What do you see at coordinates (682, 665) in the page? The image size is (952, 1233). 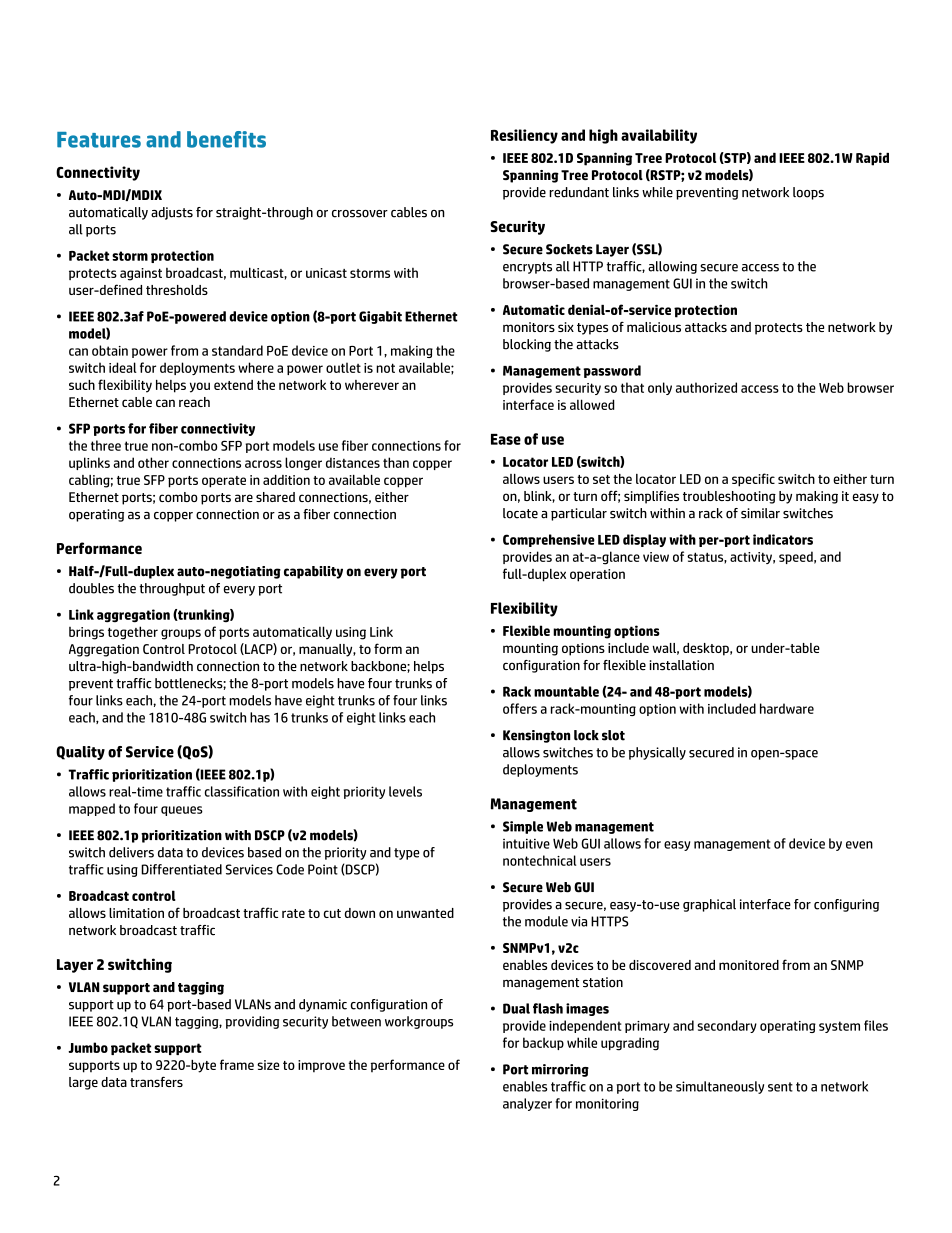 I see `installation` at bounding box center [682, 665].
